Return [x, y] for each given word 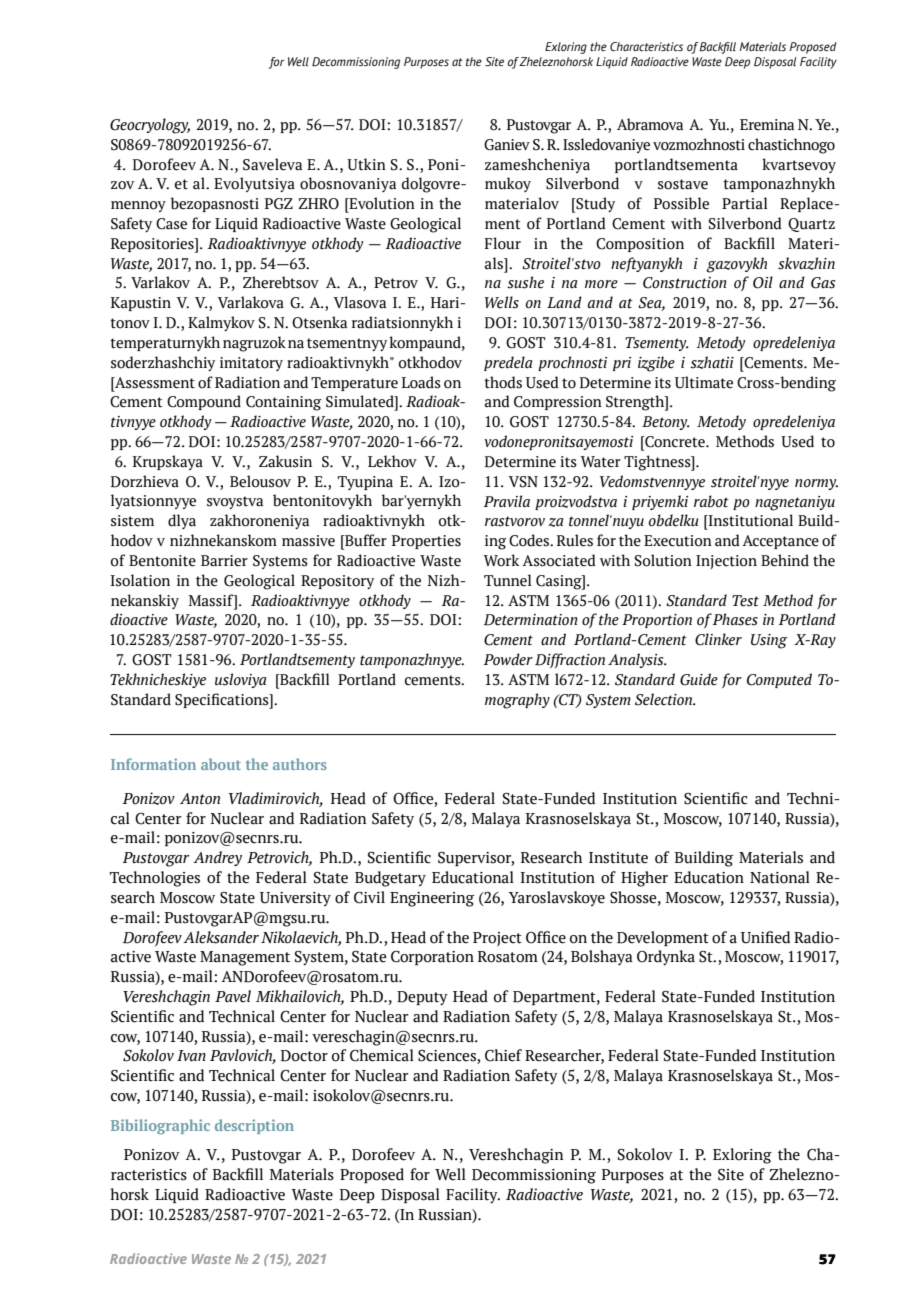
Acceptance [780, 542]
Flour [503, 243]
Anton [200, 799]
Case [171, 224]
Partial [744, 203]
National [780, 877]
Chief [503, 1055]
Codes [530, 540]
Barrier [224, 561]
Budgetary [390, 879]
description [254, 1126]
